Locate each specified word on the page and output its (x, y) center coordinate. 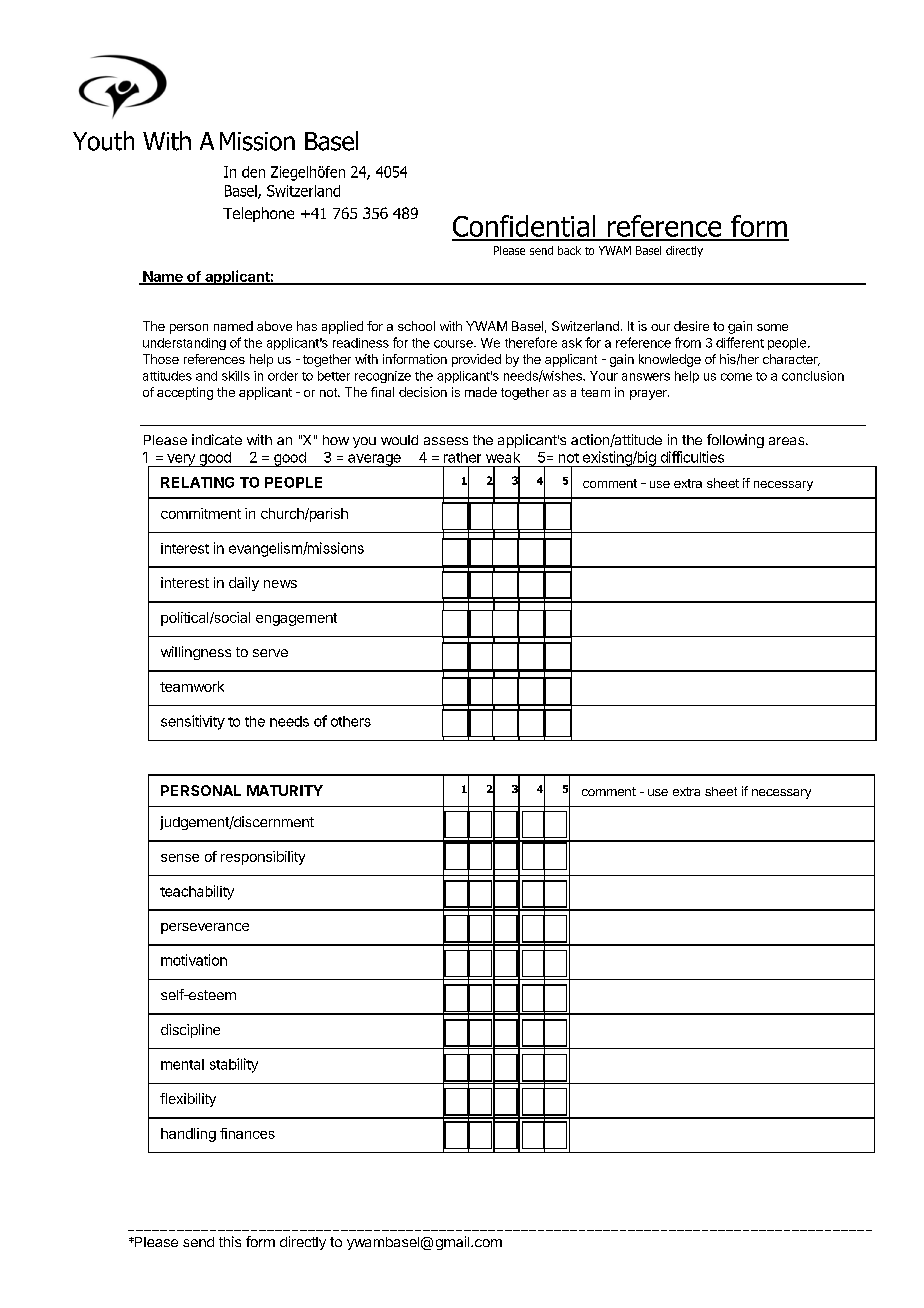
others (351, 721)
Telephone (258, 214)
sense (180, 858)
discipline (190, 1031)
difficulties (692, 457)
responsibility (263, 858)
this (230, 1241)
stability (234, 1065)
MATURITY (285, 790)
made (481, 392)
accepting (185, 393)
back (569, 250)
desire (691, 326)
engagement (296, 619)
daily (244, 584)
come (736, 377)
